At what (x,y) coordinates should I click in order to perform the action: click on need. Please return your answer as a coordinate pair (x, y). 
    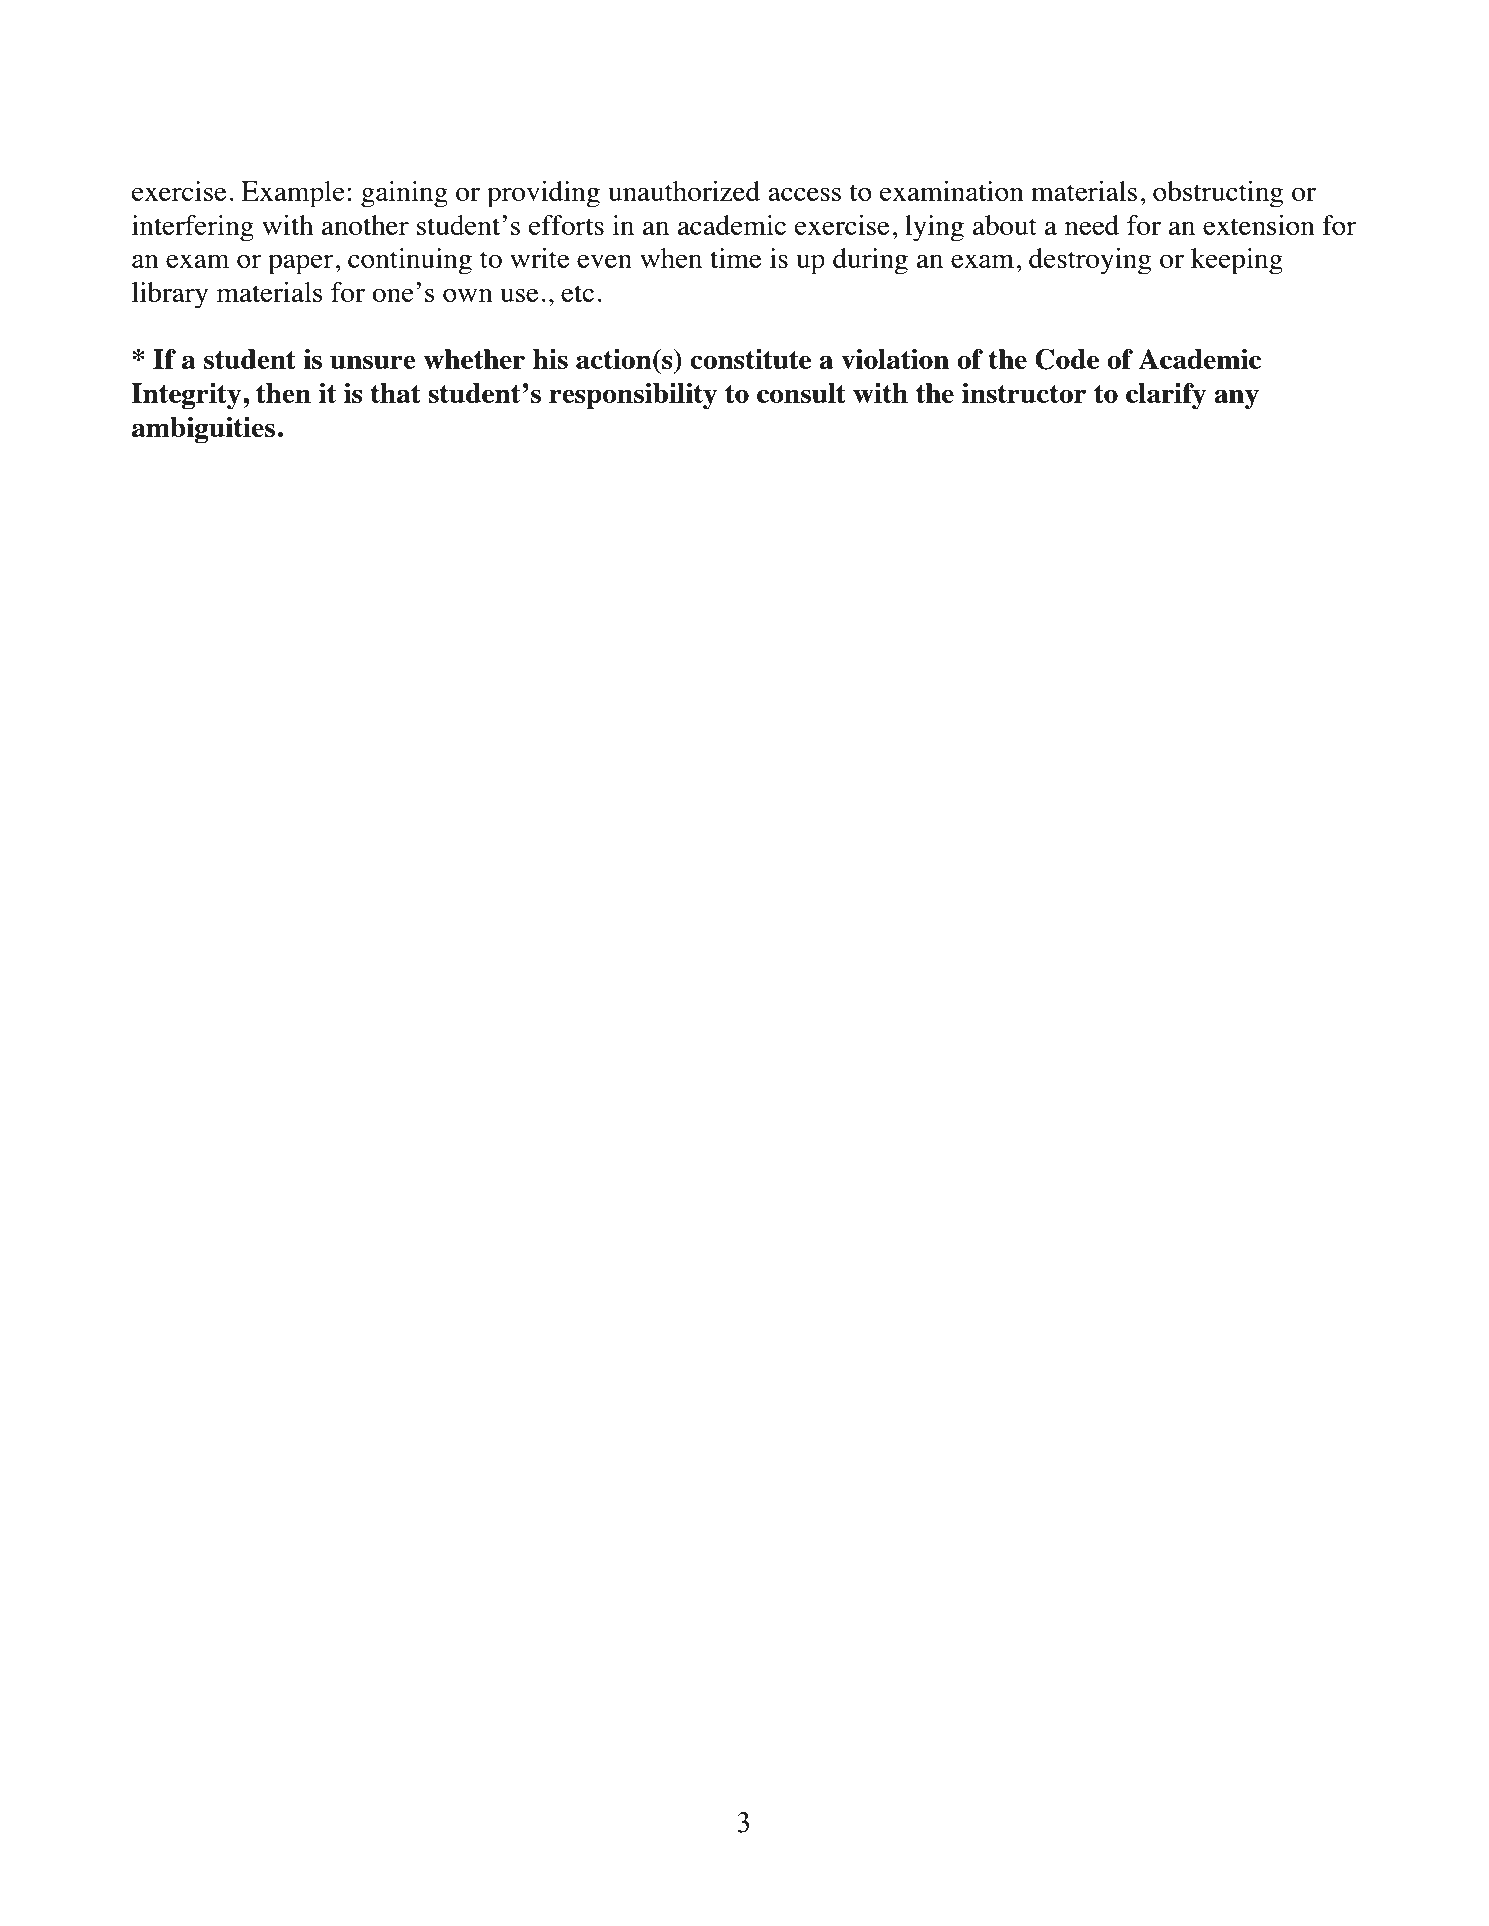
    Looking at the image, I should click on (1092, 225).
